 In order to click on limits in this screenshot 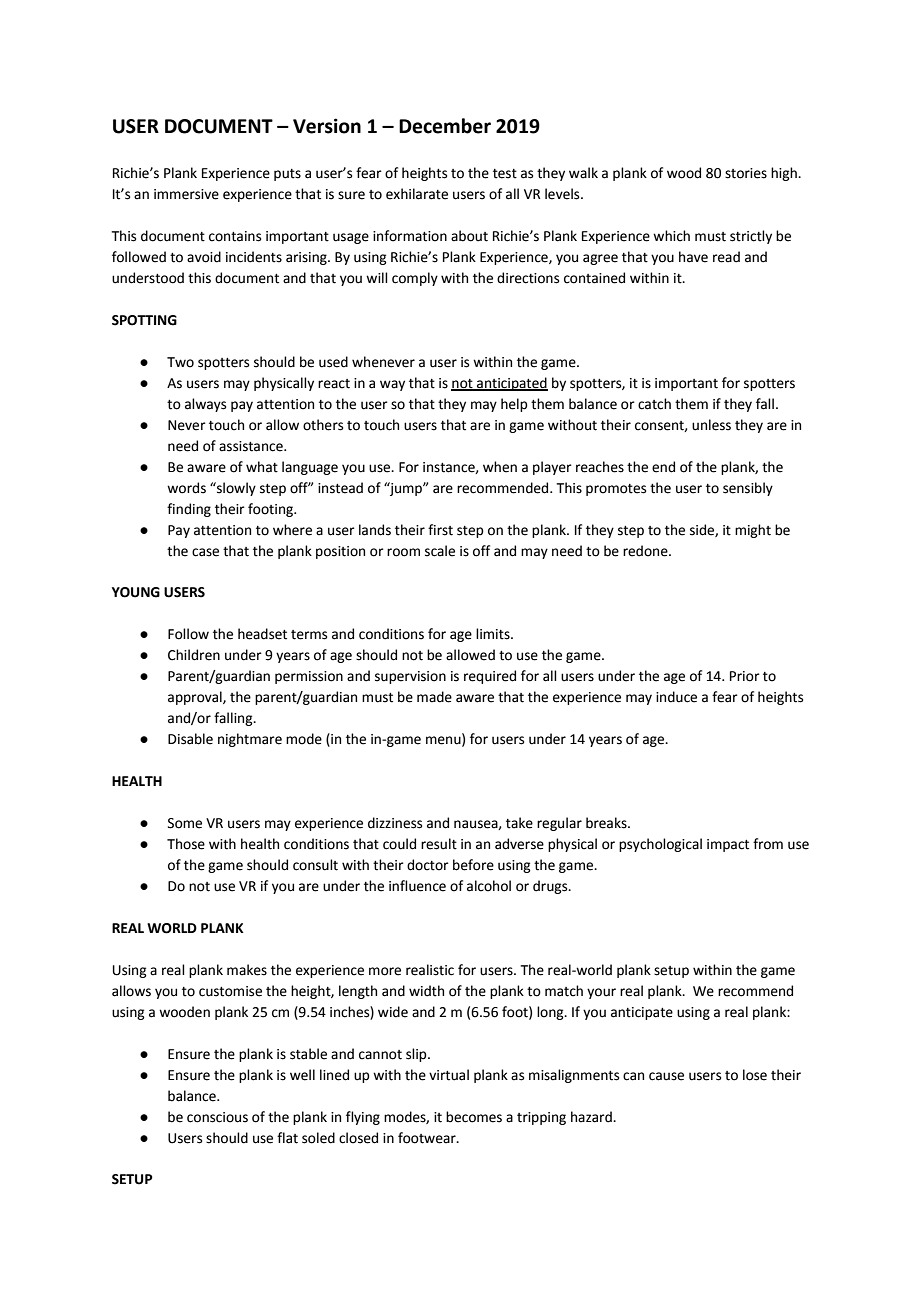, I will do `click(494, 634)`.
